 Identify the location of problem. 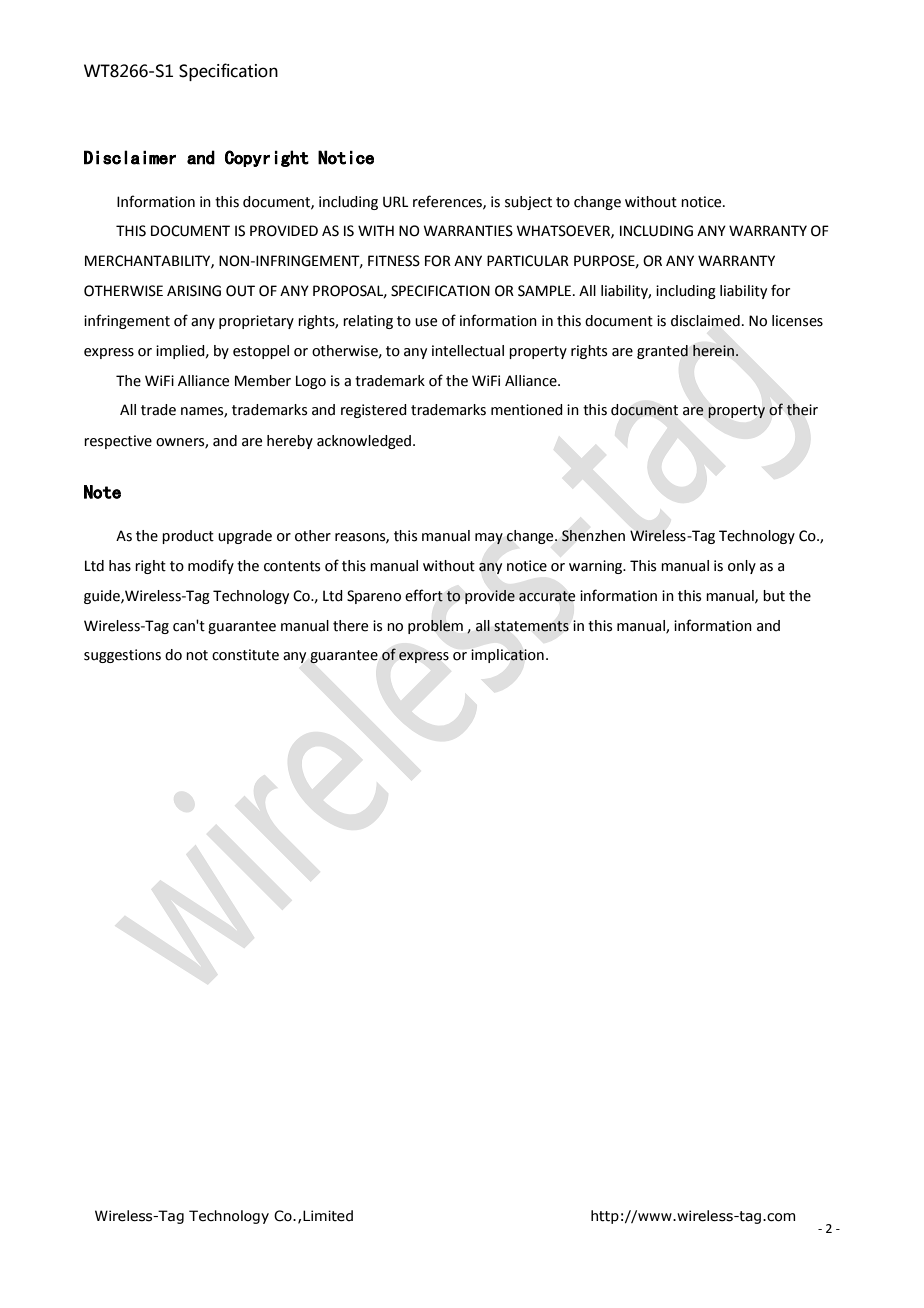
(435, 627).
